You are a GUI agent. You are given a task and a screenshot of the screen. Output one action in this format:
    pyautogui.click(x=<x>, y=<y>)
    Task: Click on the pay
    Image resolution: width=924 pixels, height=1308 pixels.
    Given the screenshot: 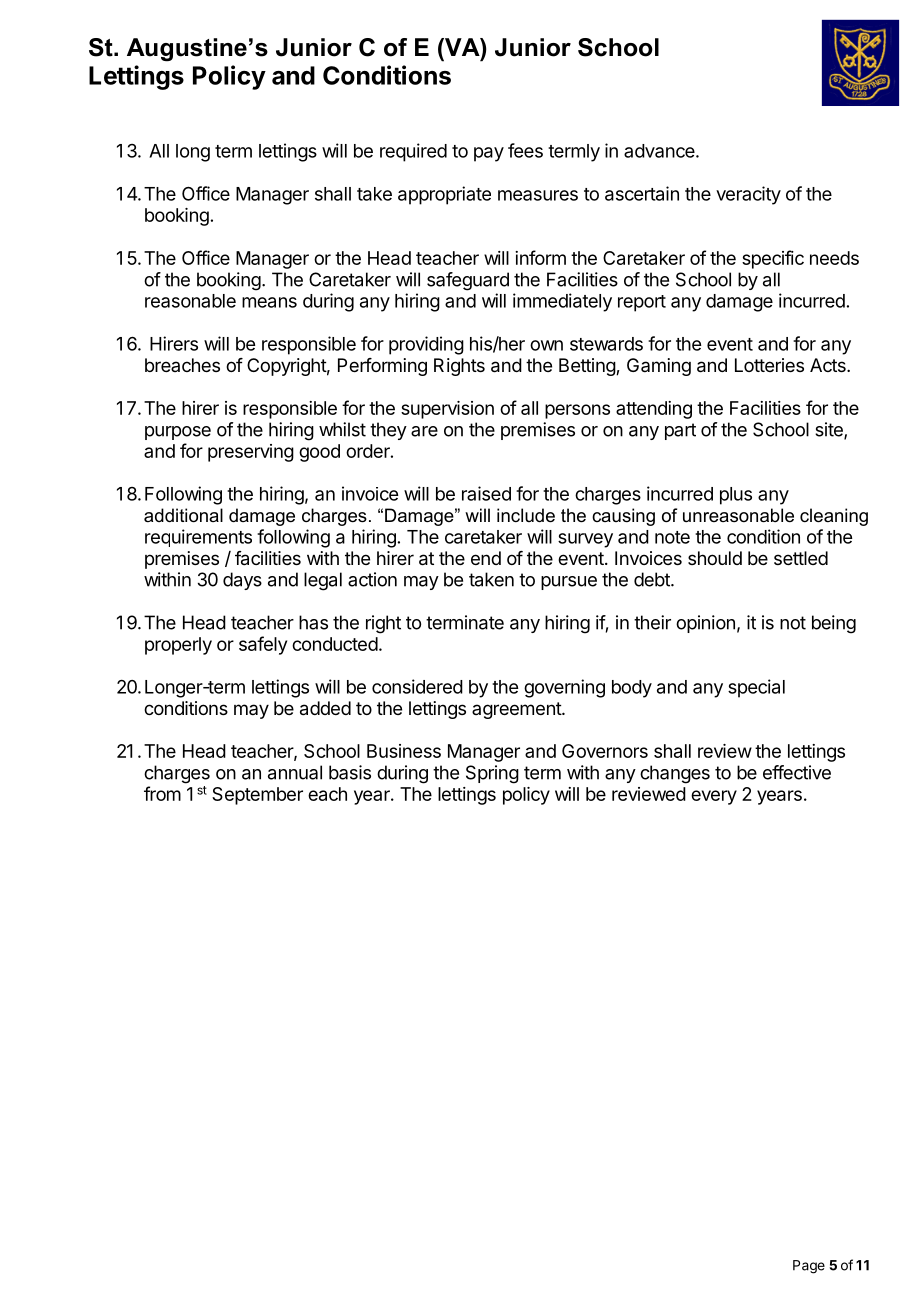 What is the action you would take?
    pyautogui.click(x=489, y=154)
